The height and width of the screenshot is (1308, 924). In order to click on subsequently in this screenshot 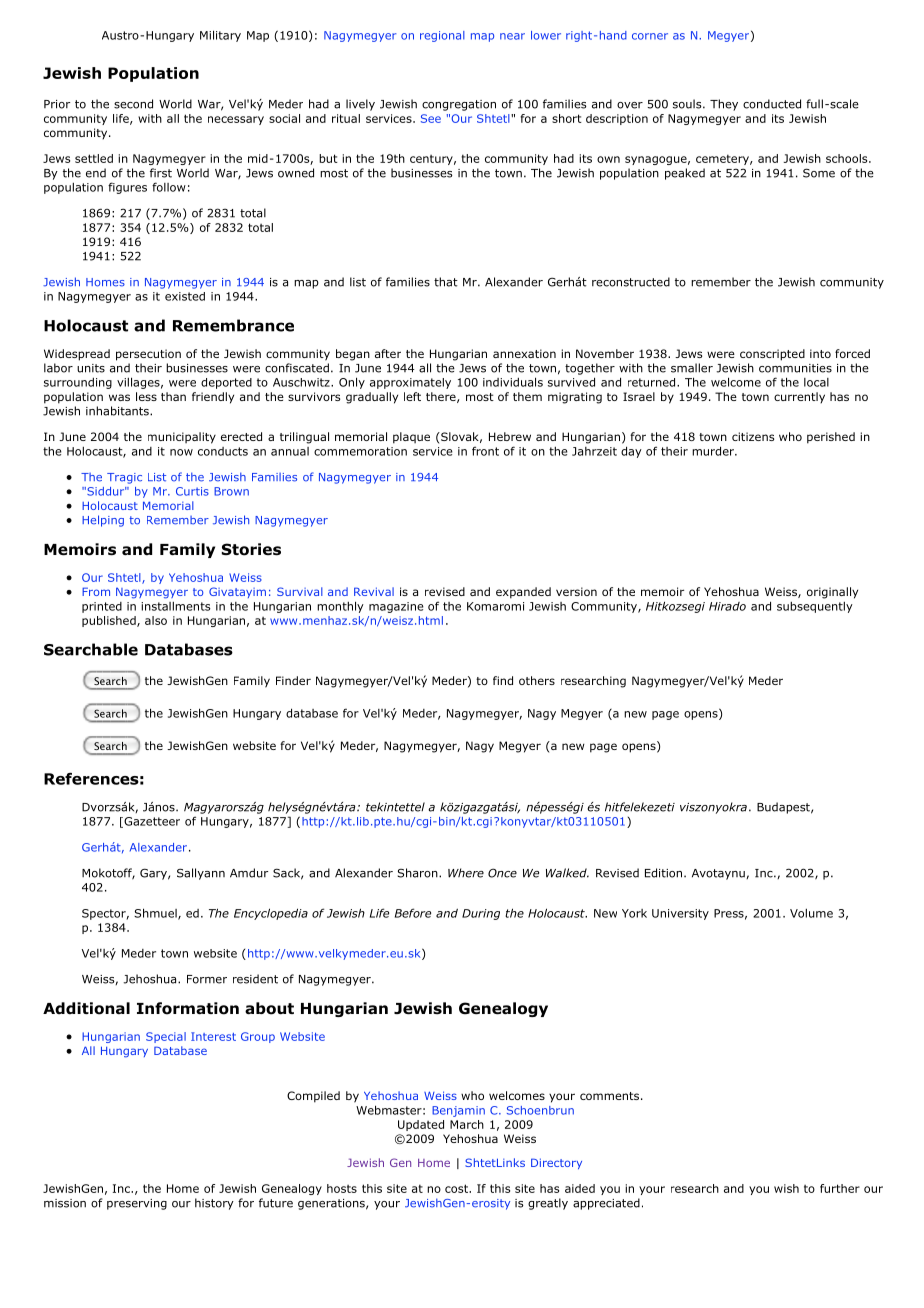, I will do `click(815, 607)`.
